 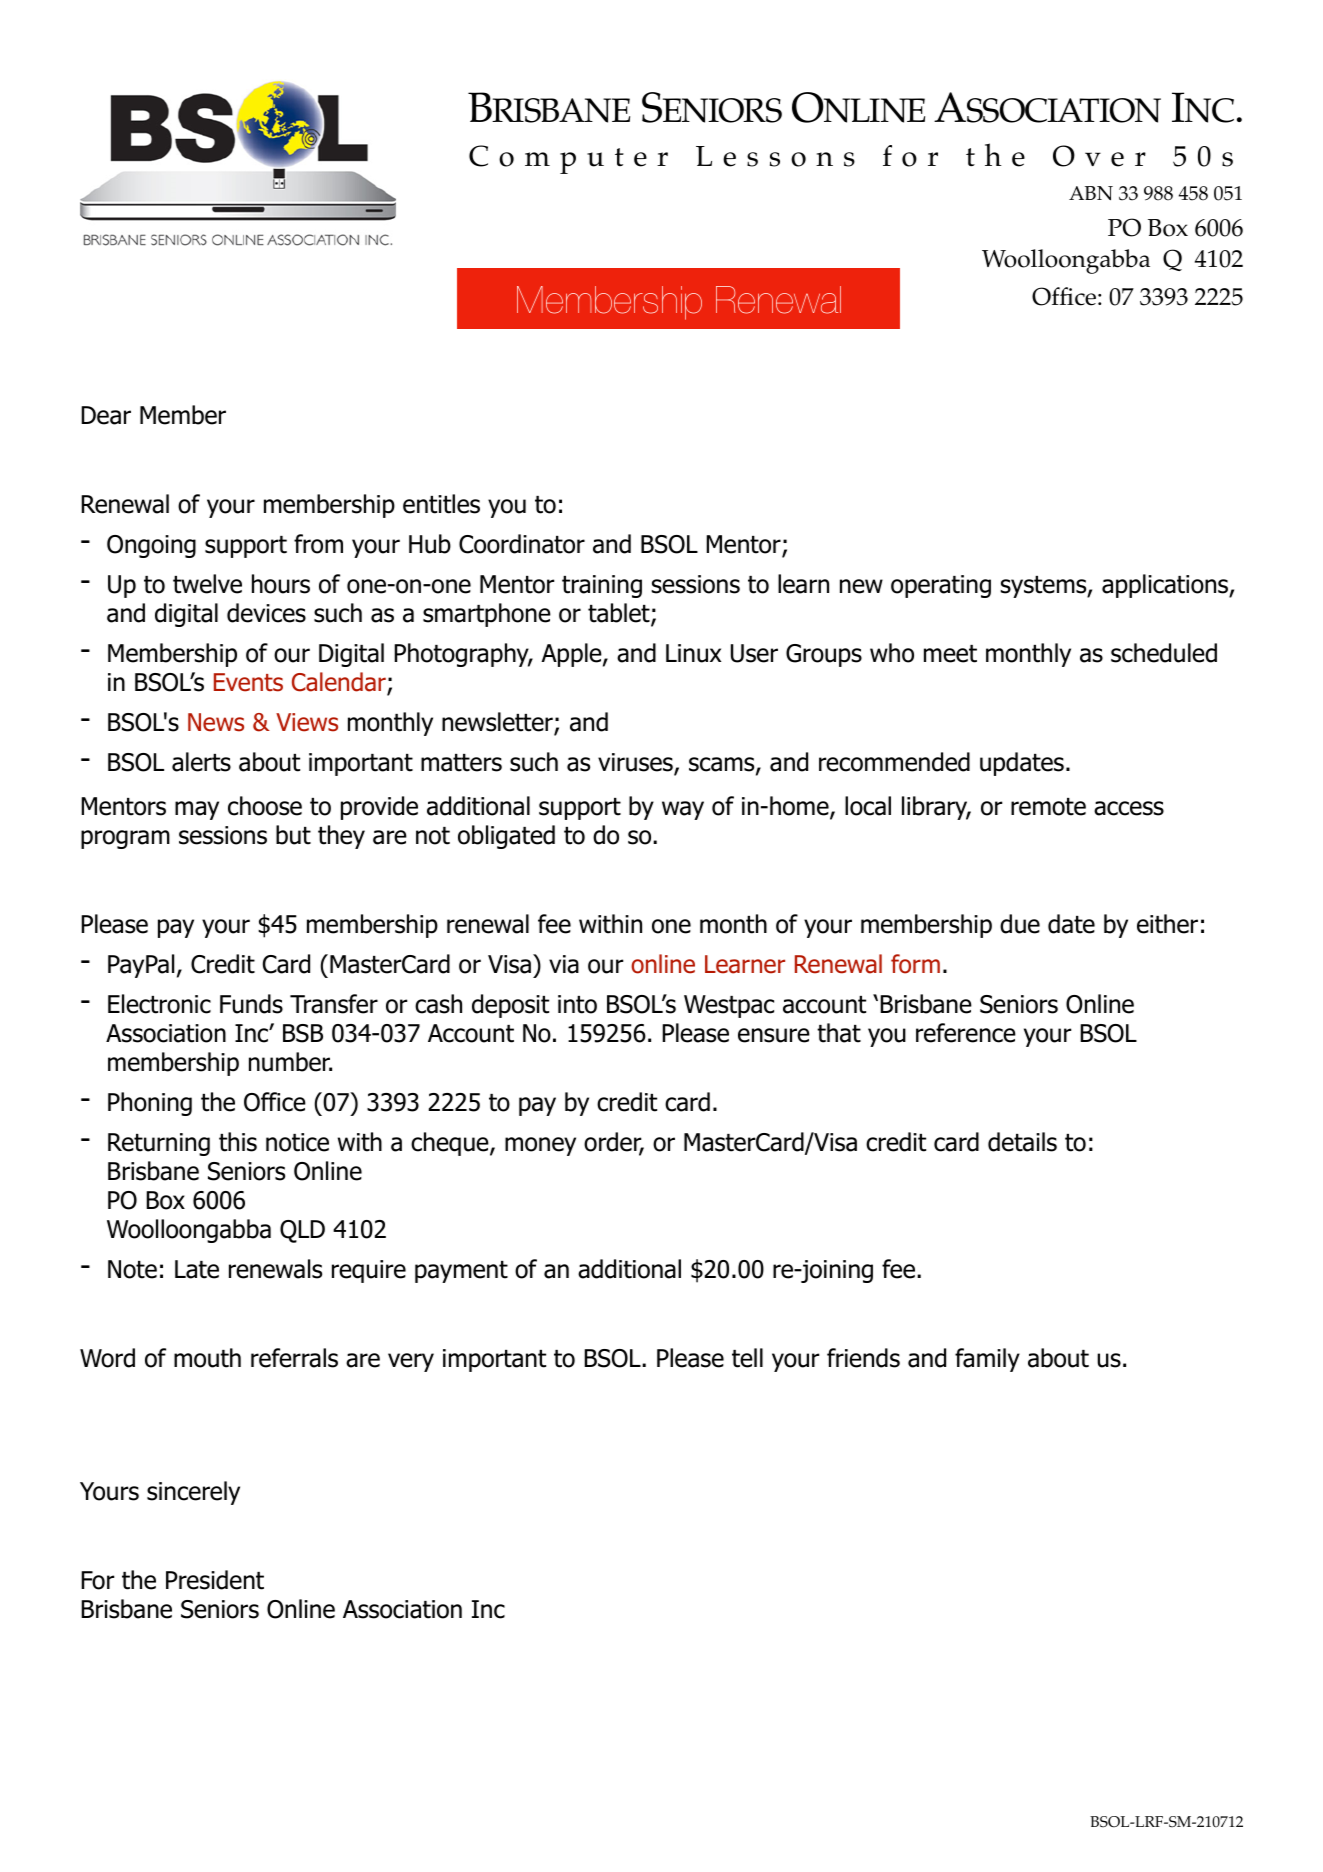 I want to click on operating, so click(x=941, y=586).
